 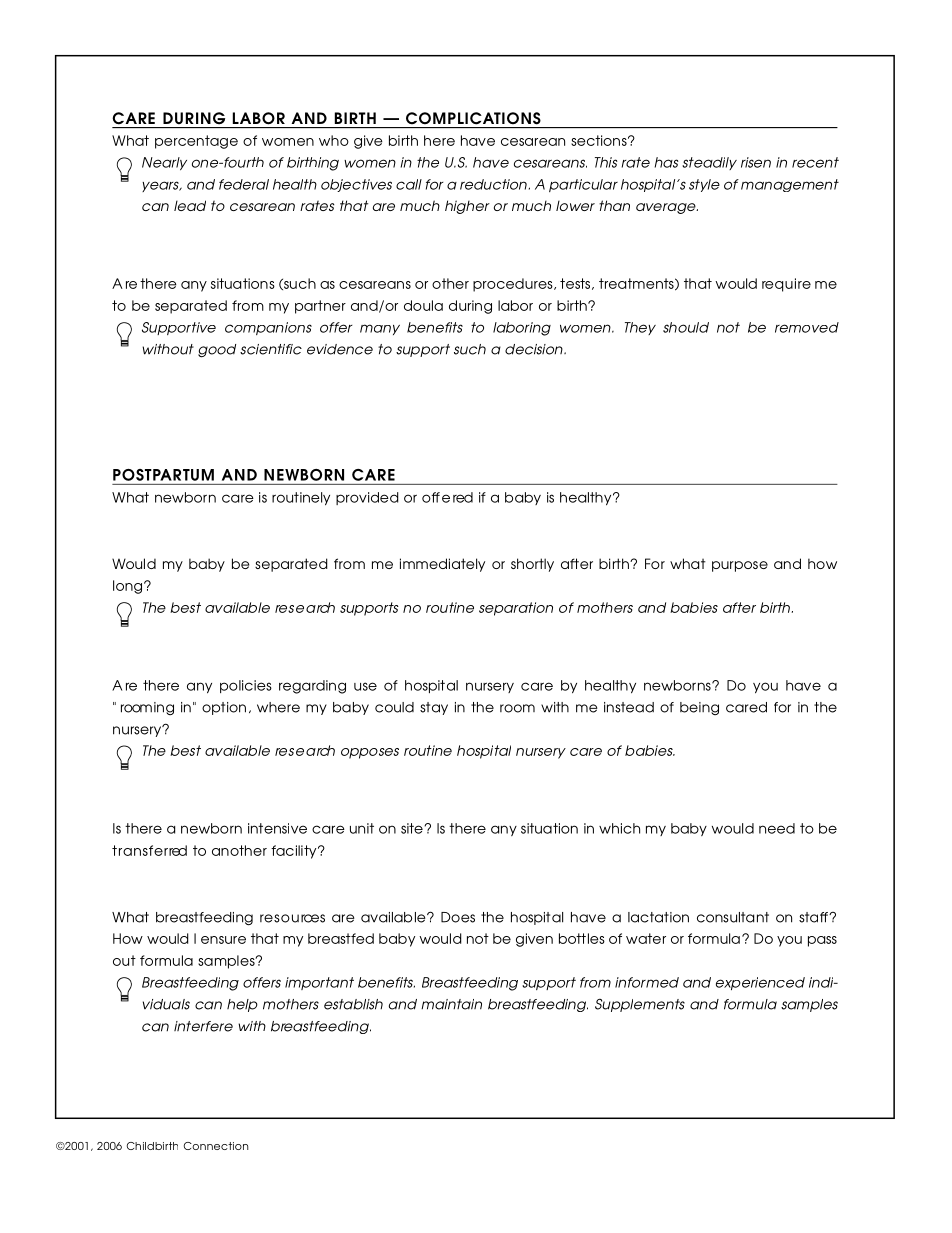 What do you see at coordinates (216, 1146) in the screenshot?
I see `Connection` at bounding box center [216, 1146].
